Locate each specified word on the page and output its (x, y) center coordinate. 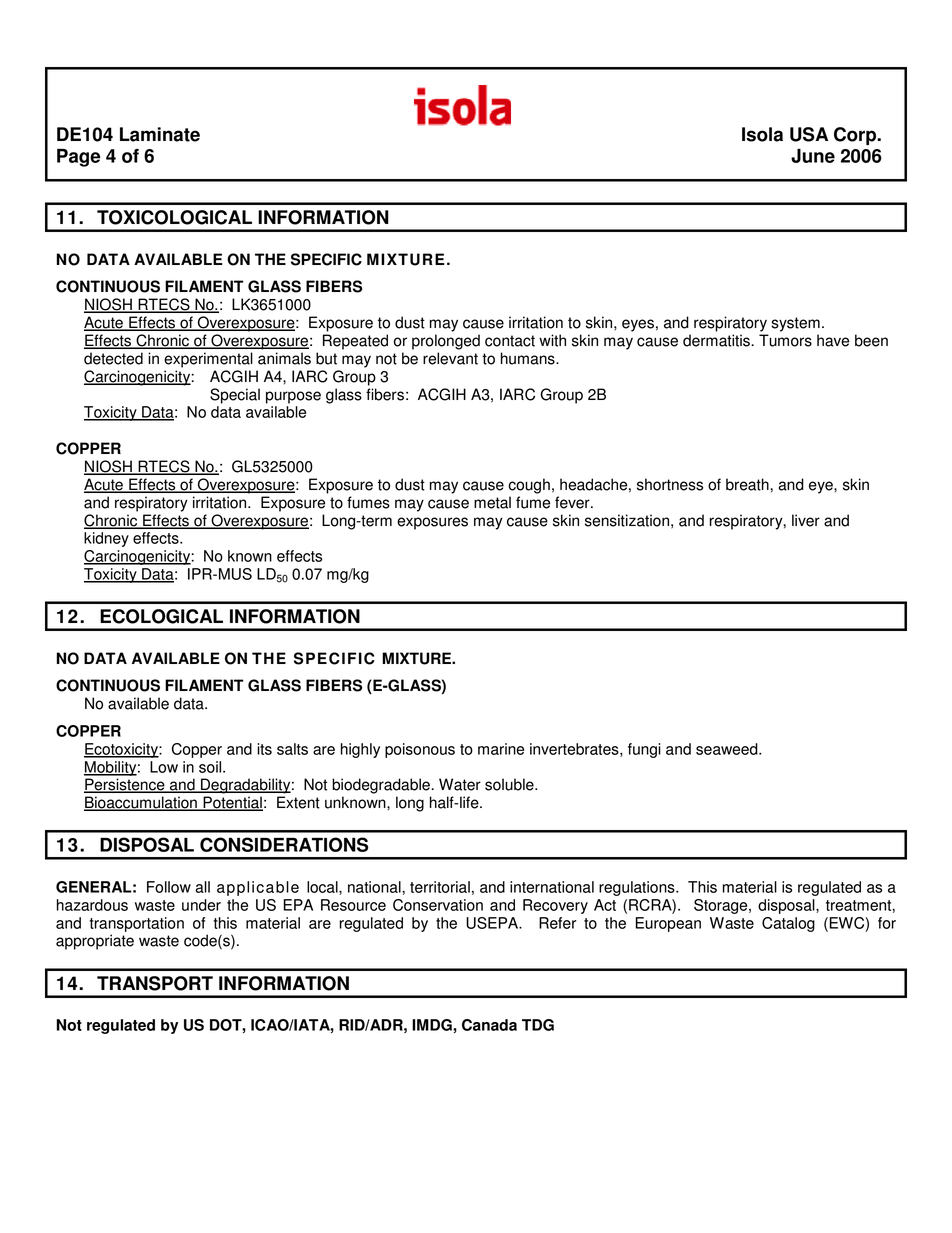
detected (113, 358)
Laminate (160, 134)
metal (492, 502)
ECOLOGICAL (161, 616)
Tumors (785, 340)
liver (806, 520)
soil (211, 767)
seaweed (728, 749)
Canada (489, 1025)
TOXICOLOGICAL (174, 217)
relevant (450, 358)
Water (460, 784)
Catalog (788, 924)
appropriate (95, 942)
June (813, 156)
